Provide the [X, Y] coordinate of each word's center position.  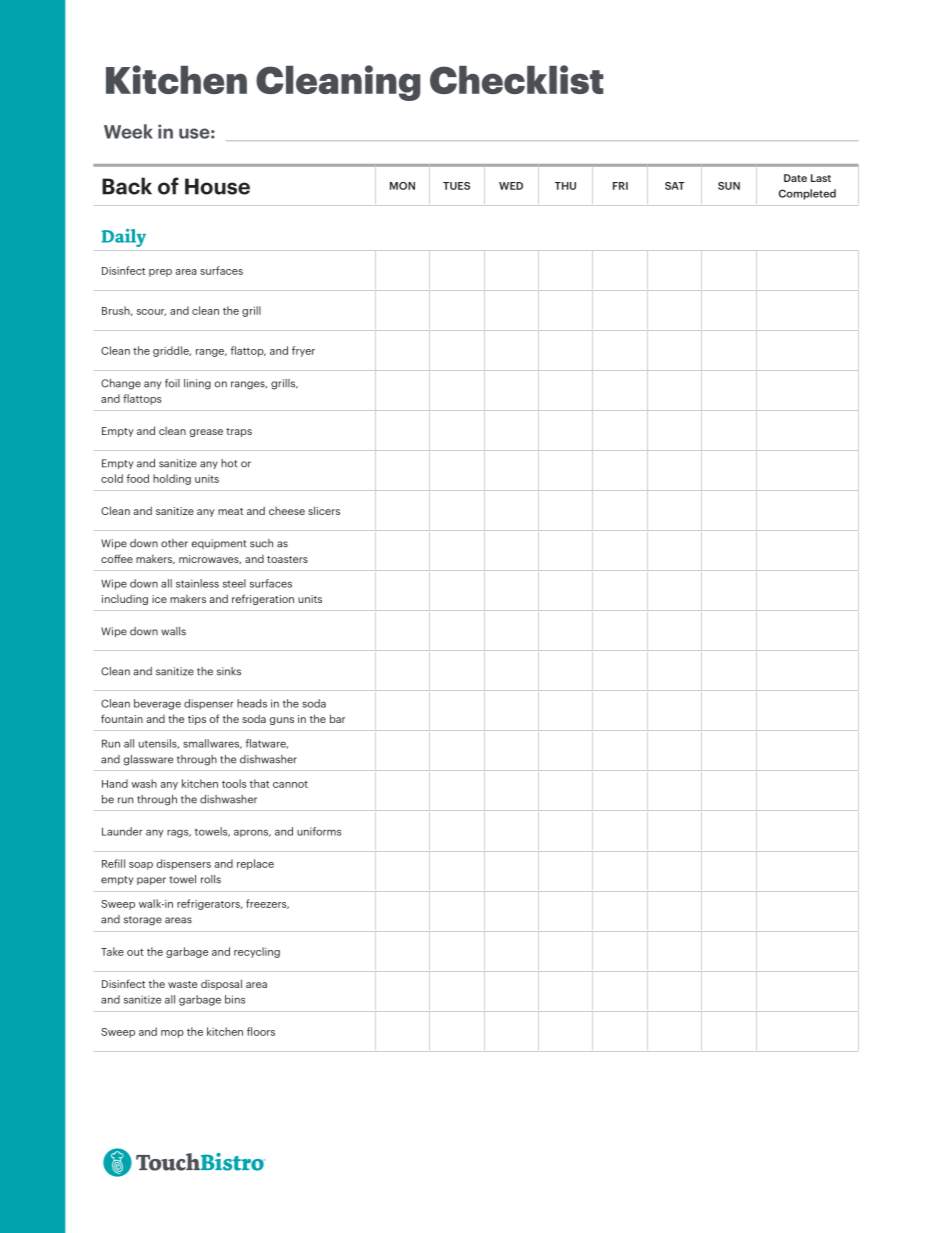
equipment [219, 544]
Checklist [517, 79]
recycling [257, 952]
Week [128, 131]
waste [182, 984]
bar [337, 718]
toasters [287, 559]
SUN [729, 186]
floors [261, 1031]
